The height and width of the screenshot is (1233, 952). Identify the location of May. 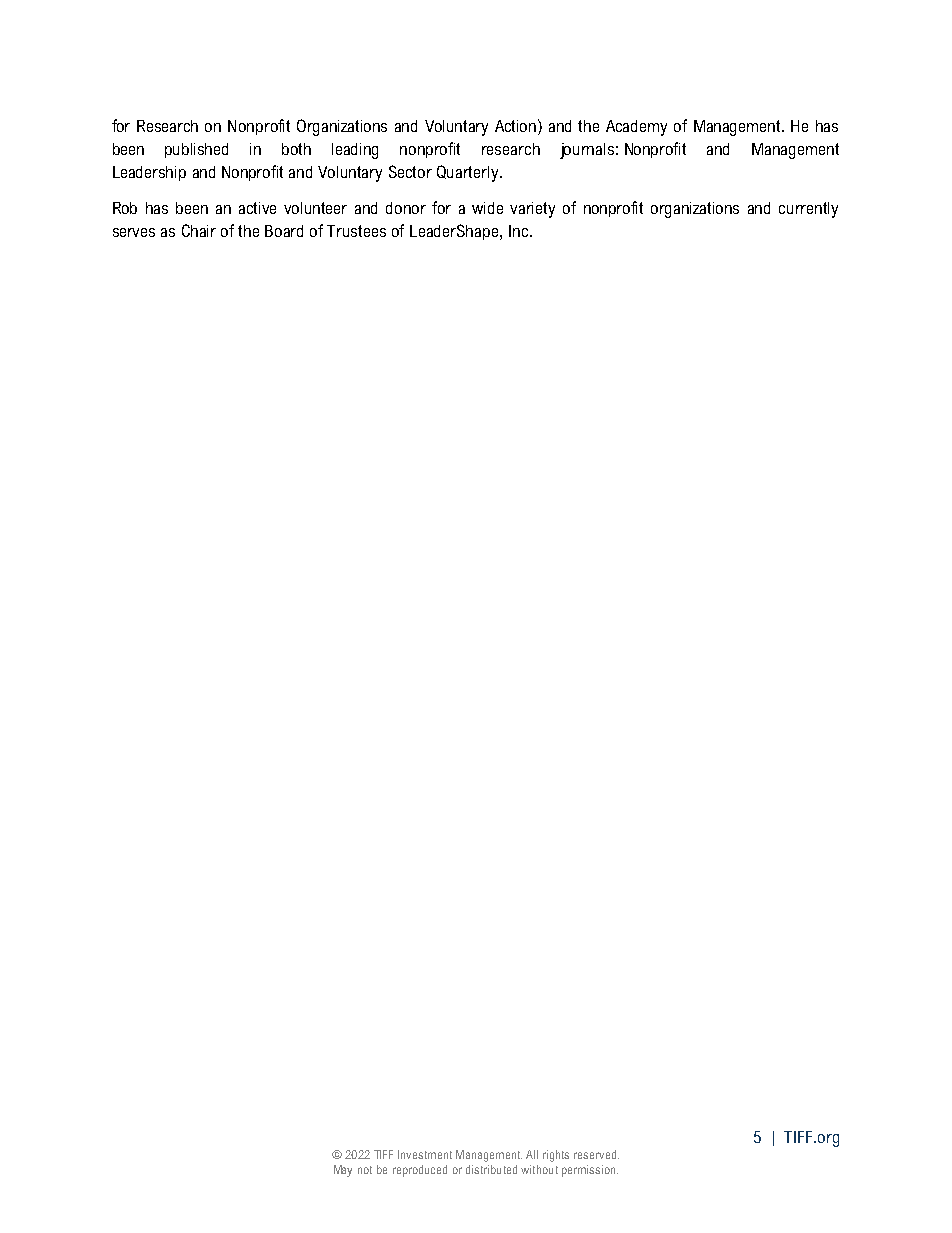
(343, 1171).
